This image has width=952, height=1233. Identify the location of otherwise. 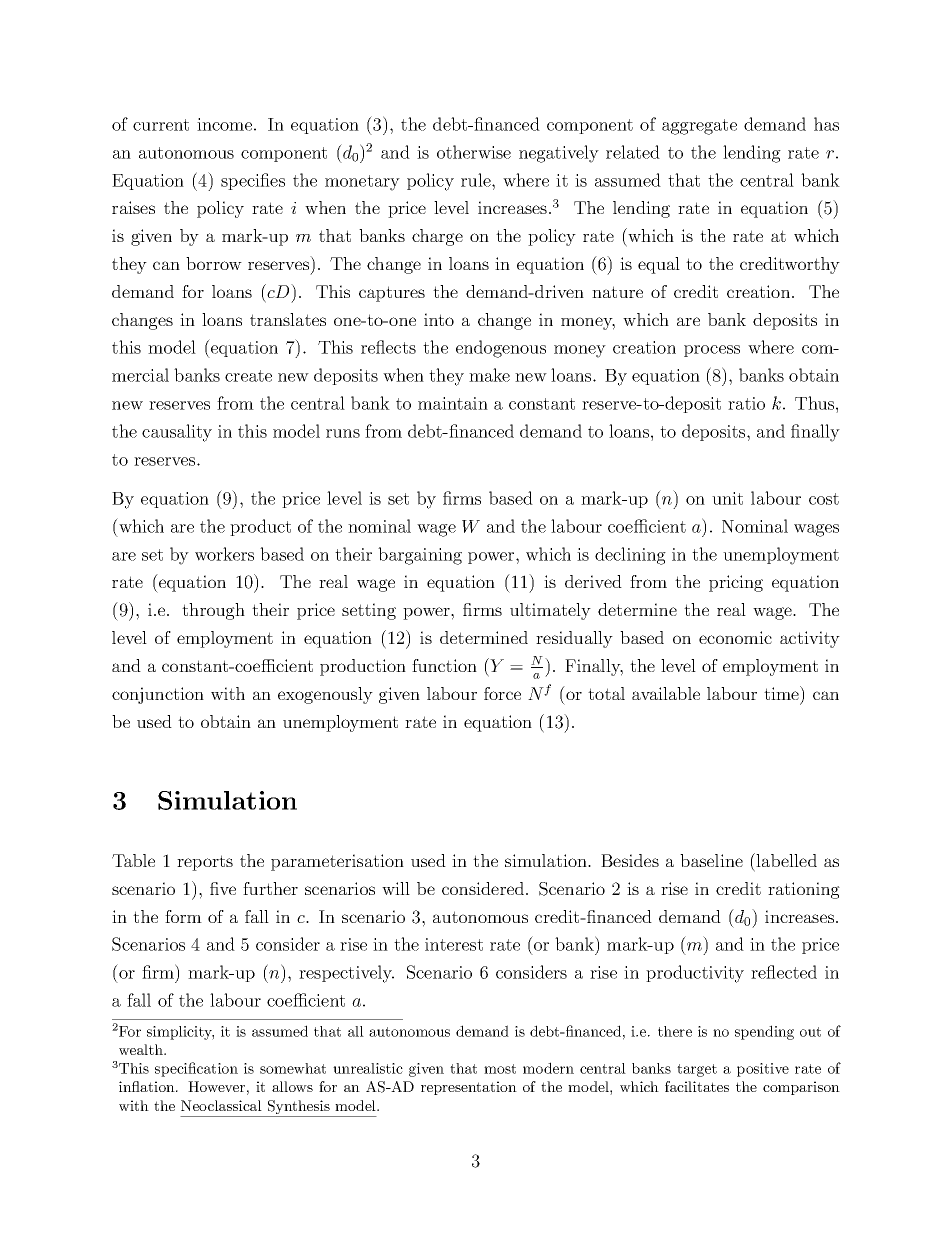
(474, 152).
